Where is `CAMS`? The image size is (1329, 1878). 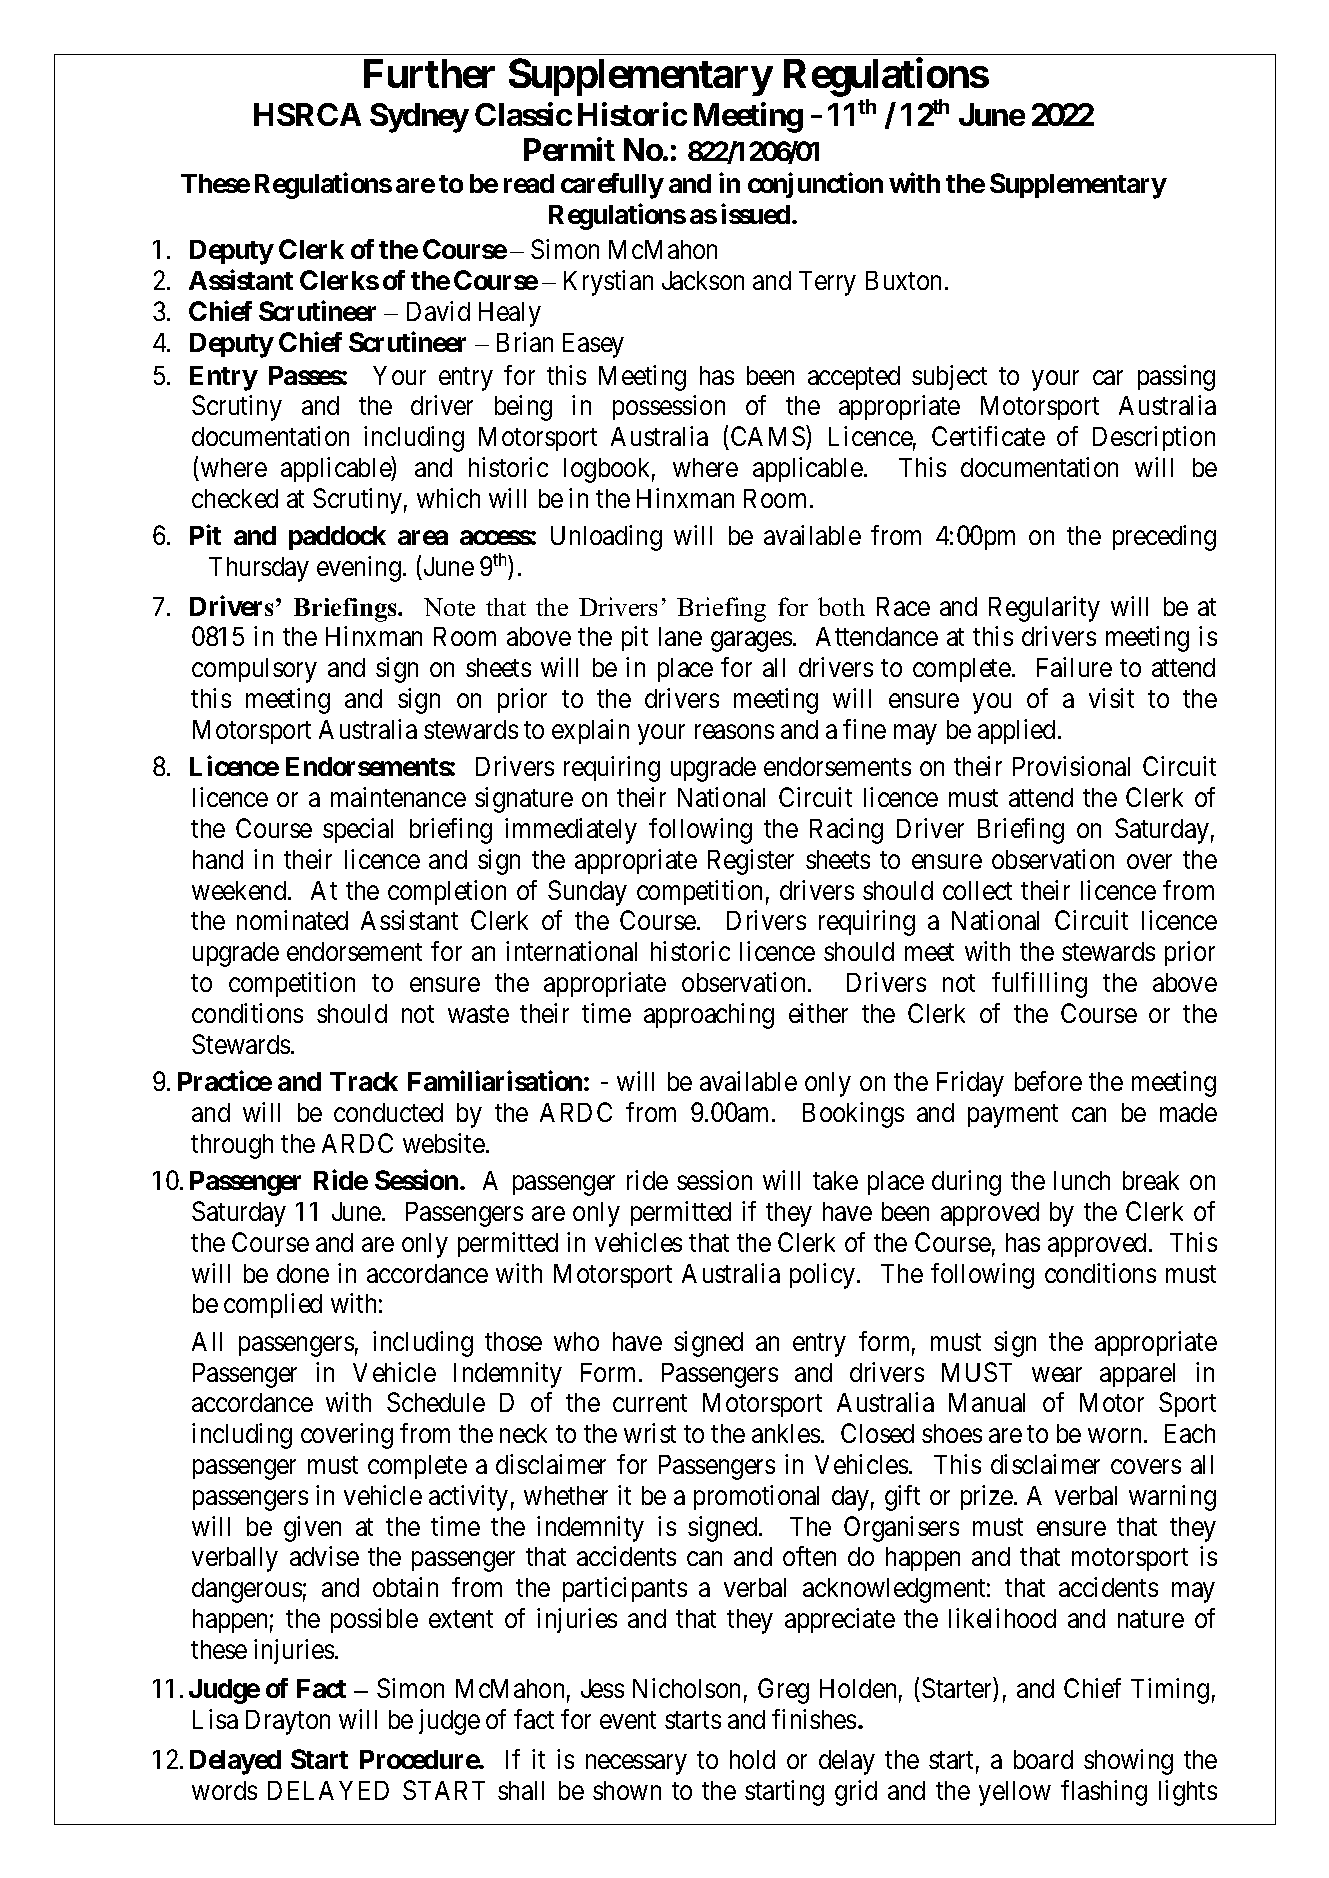 CAMS is located at coordinates (768, 436).
